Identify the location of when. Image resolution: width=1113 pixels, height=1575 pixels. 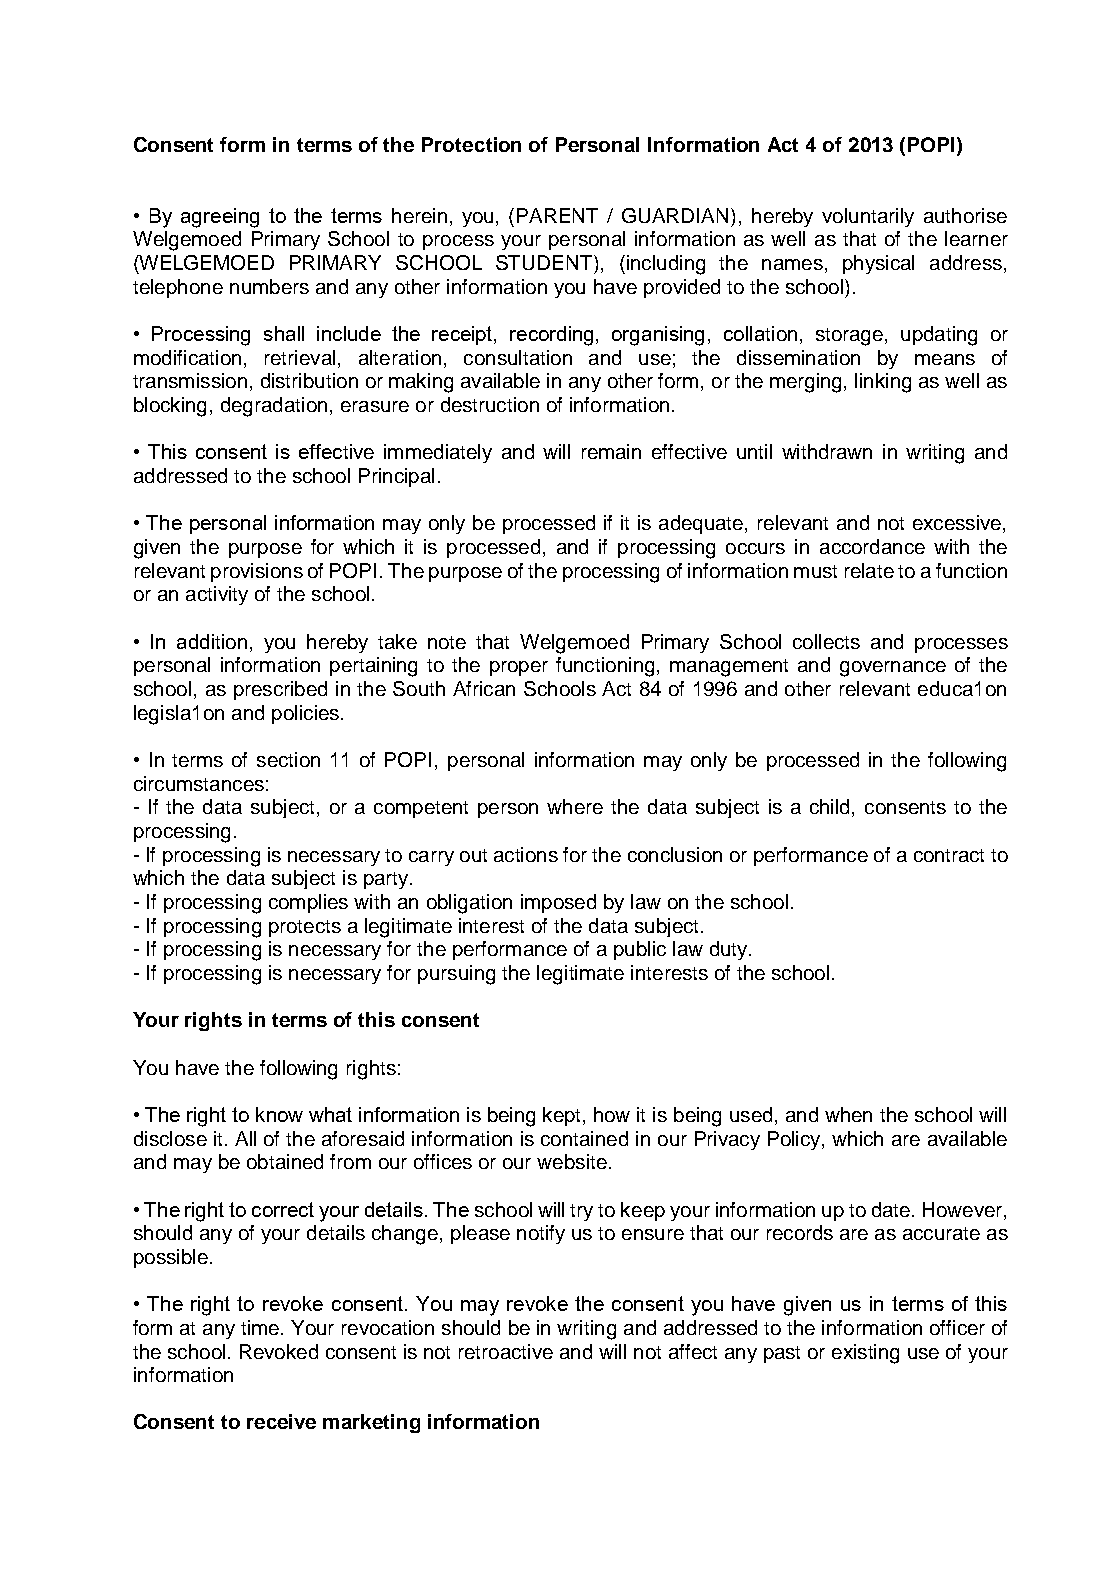
(848, 1114).
